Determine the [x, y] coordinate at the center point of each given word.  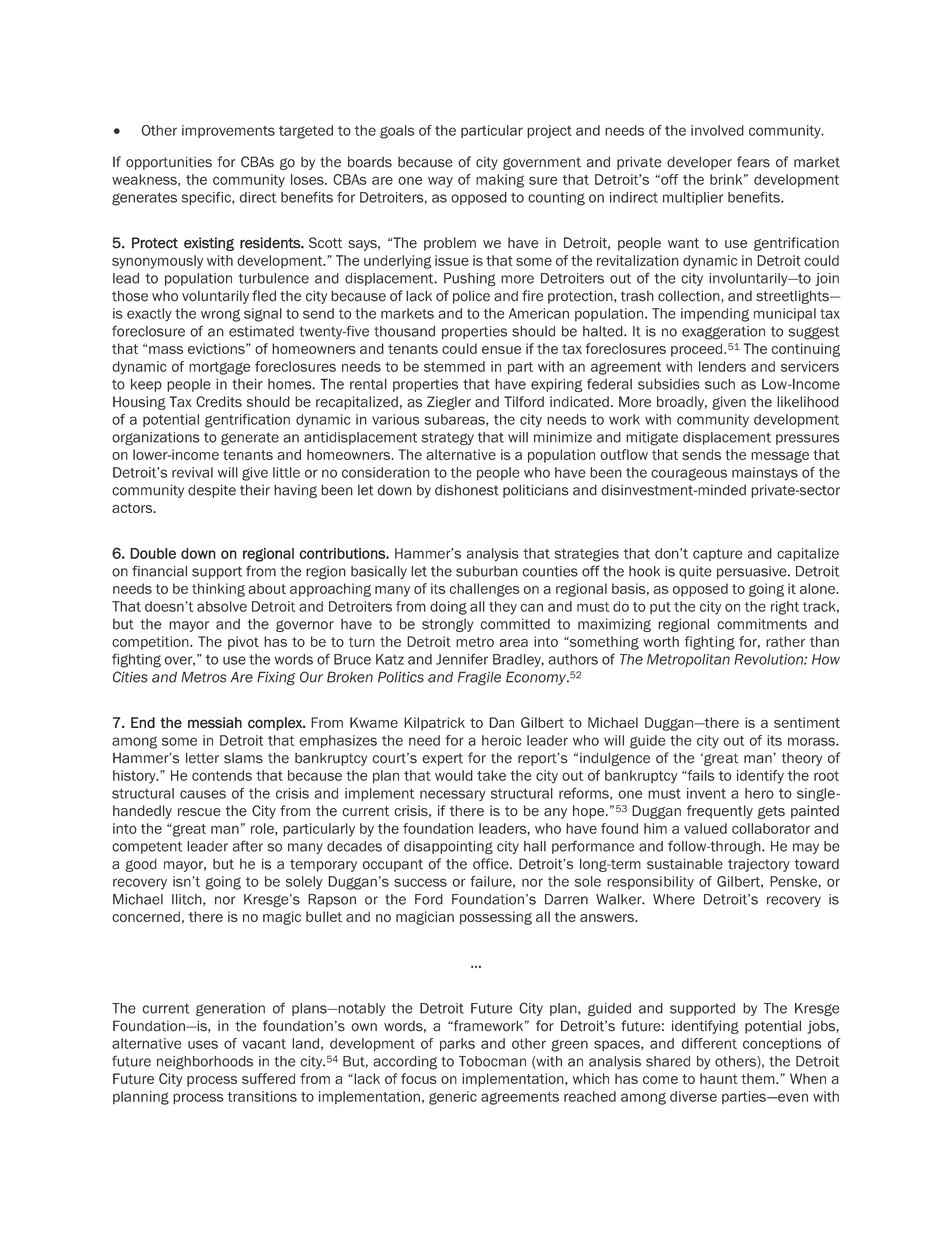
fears [753, 162]
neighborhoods [205, 1063]
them [759, 1078]
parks [457, 1045]
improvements [228, 131]
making [500, 181]
